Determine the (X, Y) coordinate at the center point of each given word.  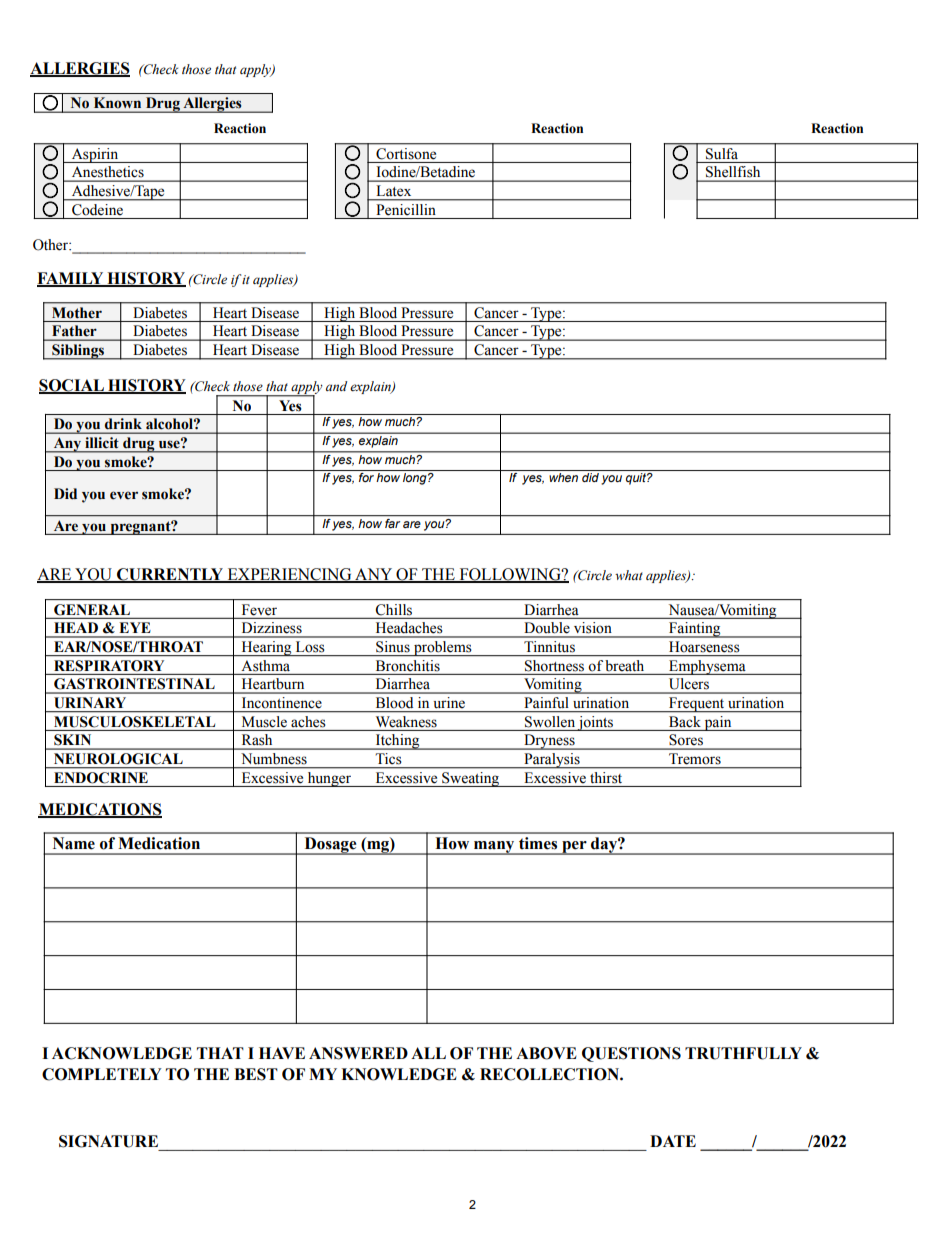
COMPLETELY (102, 1074)
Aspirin (95, 155)
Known (117, 102)
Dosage (330, 846)
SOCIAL (72, 386)
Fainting (695, 630)
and (336, 386)
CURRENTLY (170, 575)
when (563, 477)
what (629, 575)
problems (443, 648)
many (494, 848)
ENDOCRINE (101, 777)
